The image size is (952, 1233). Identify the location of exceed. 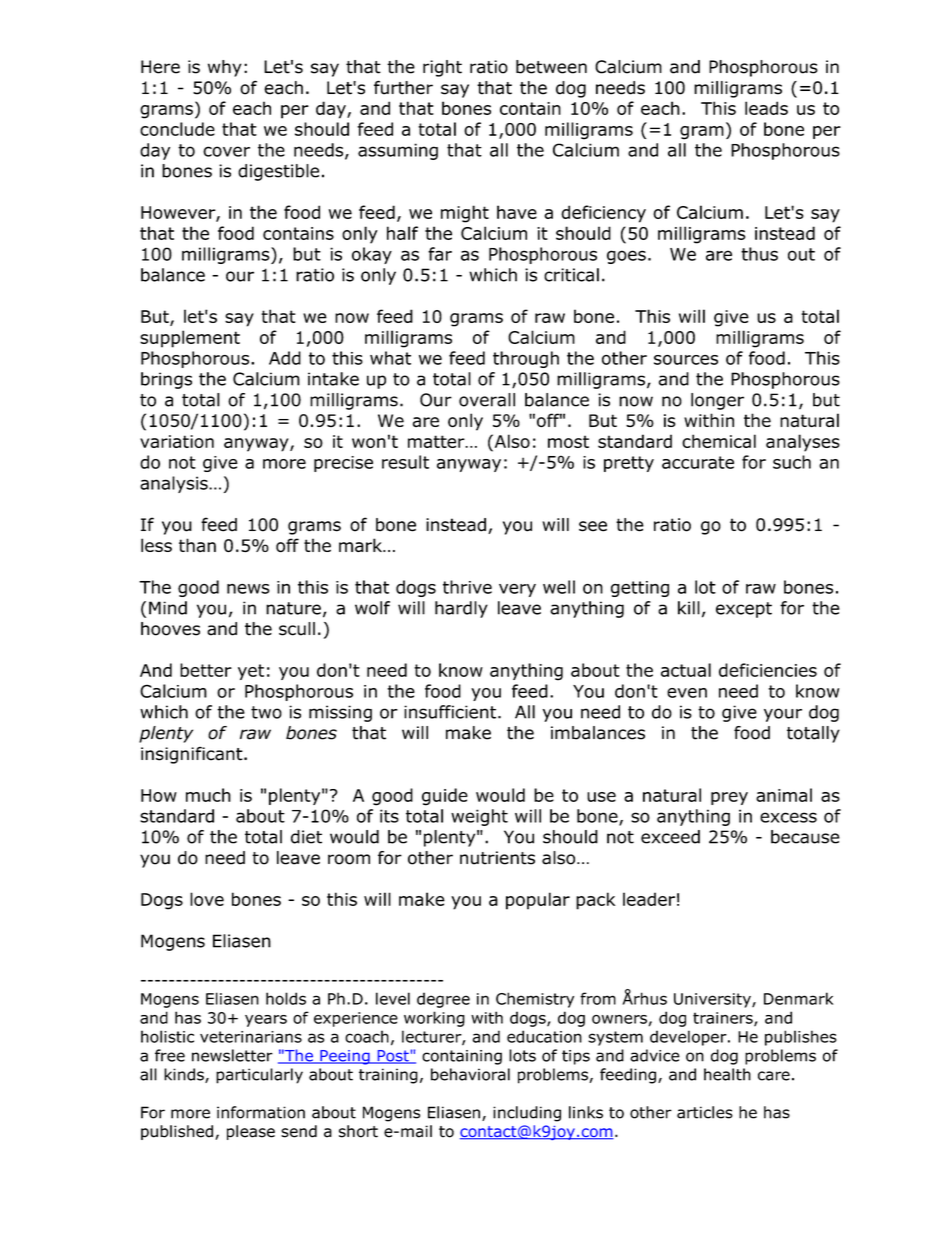
(670, 837).
